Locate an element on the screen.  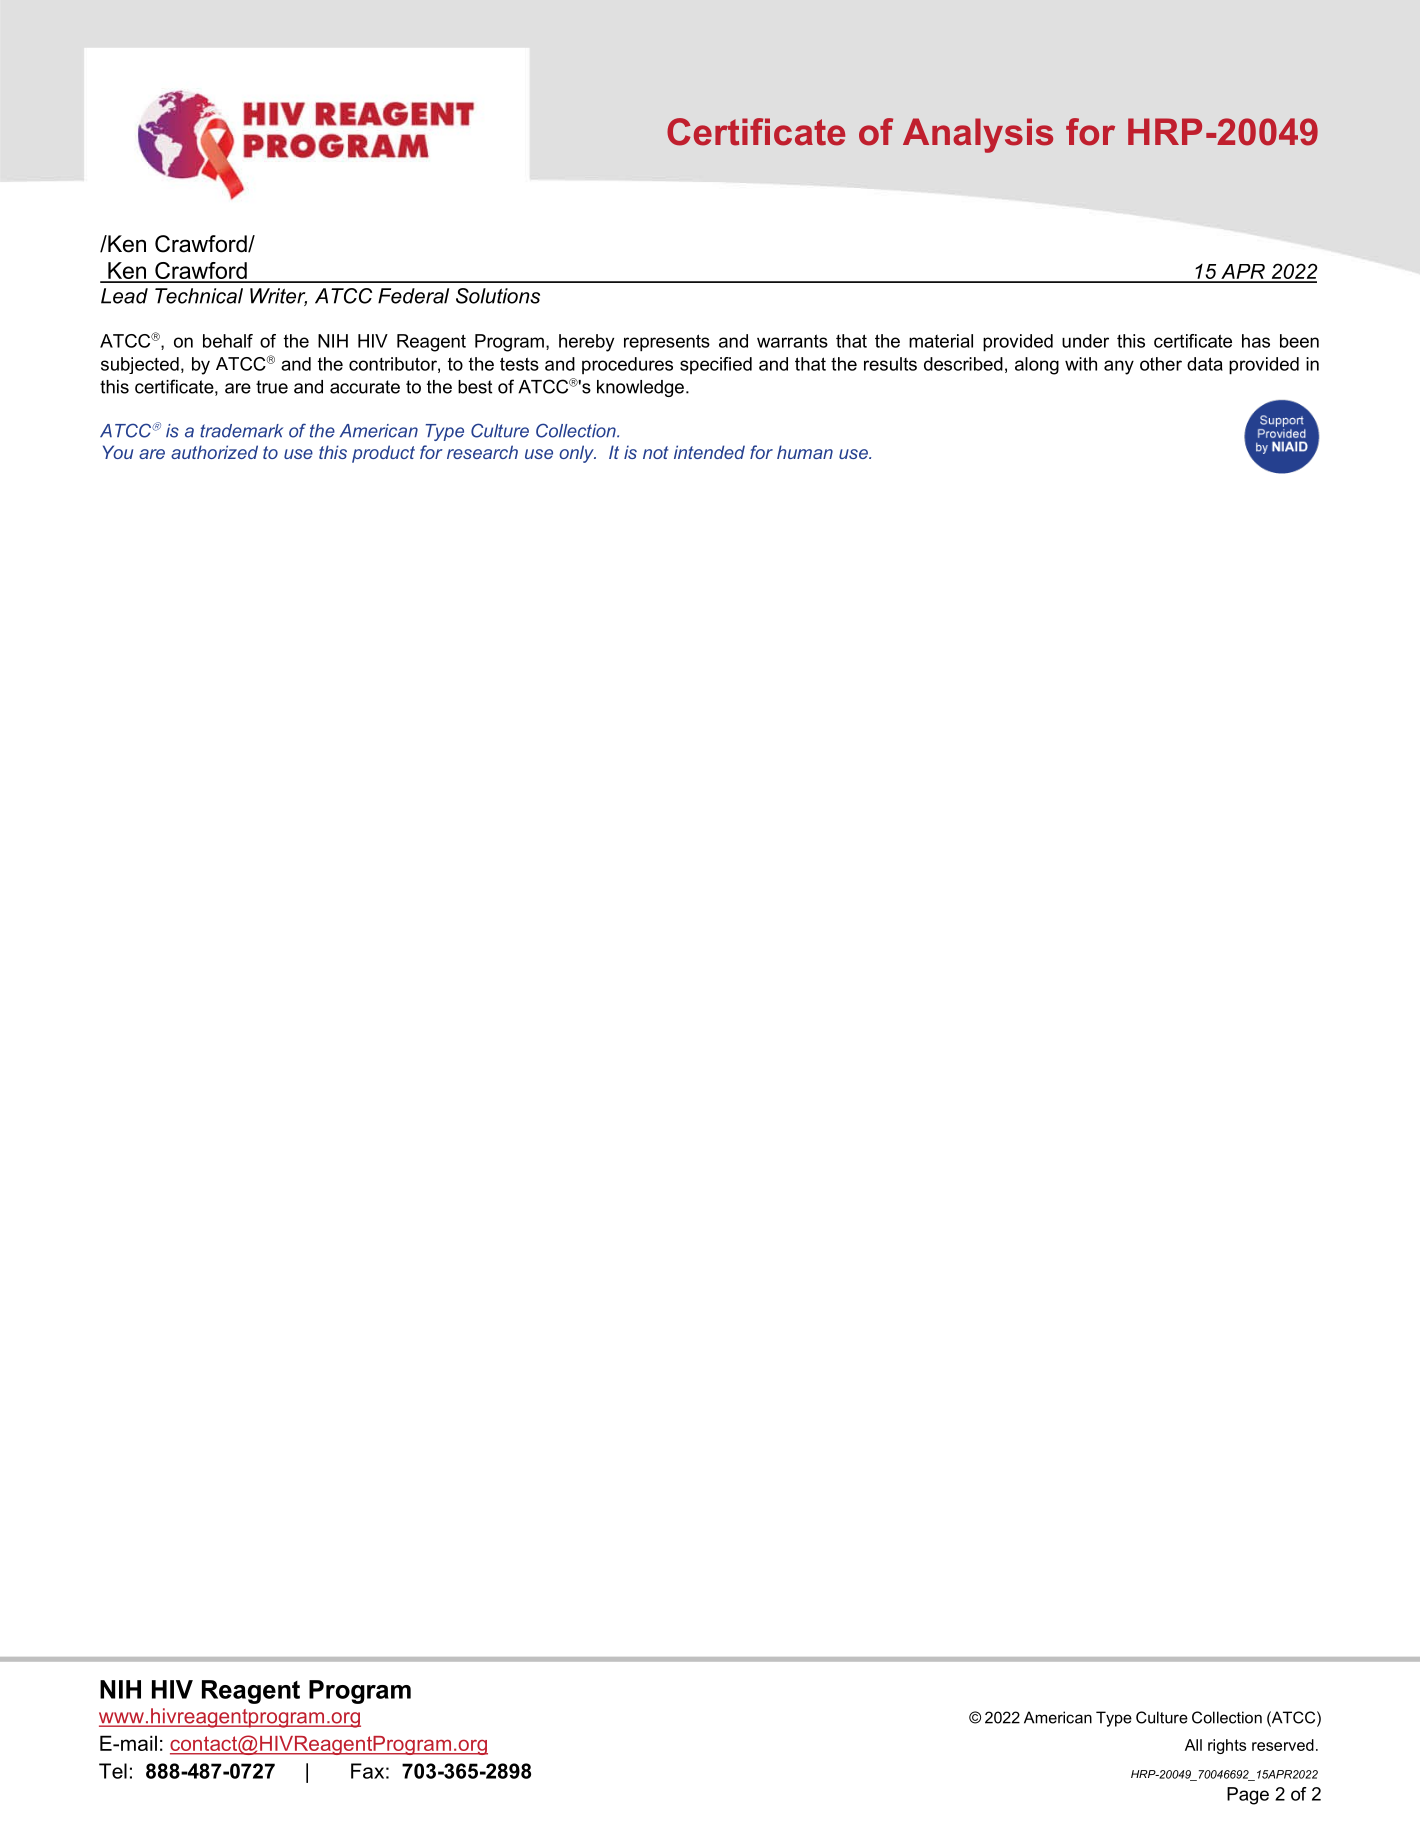
reserved is located at coordinates (1283, 1745).
